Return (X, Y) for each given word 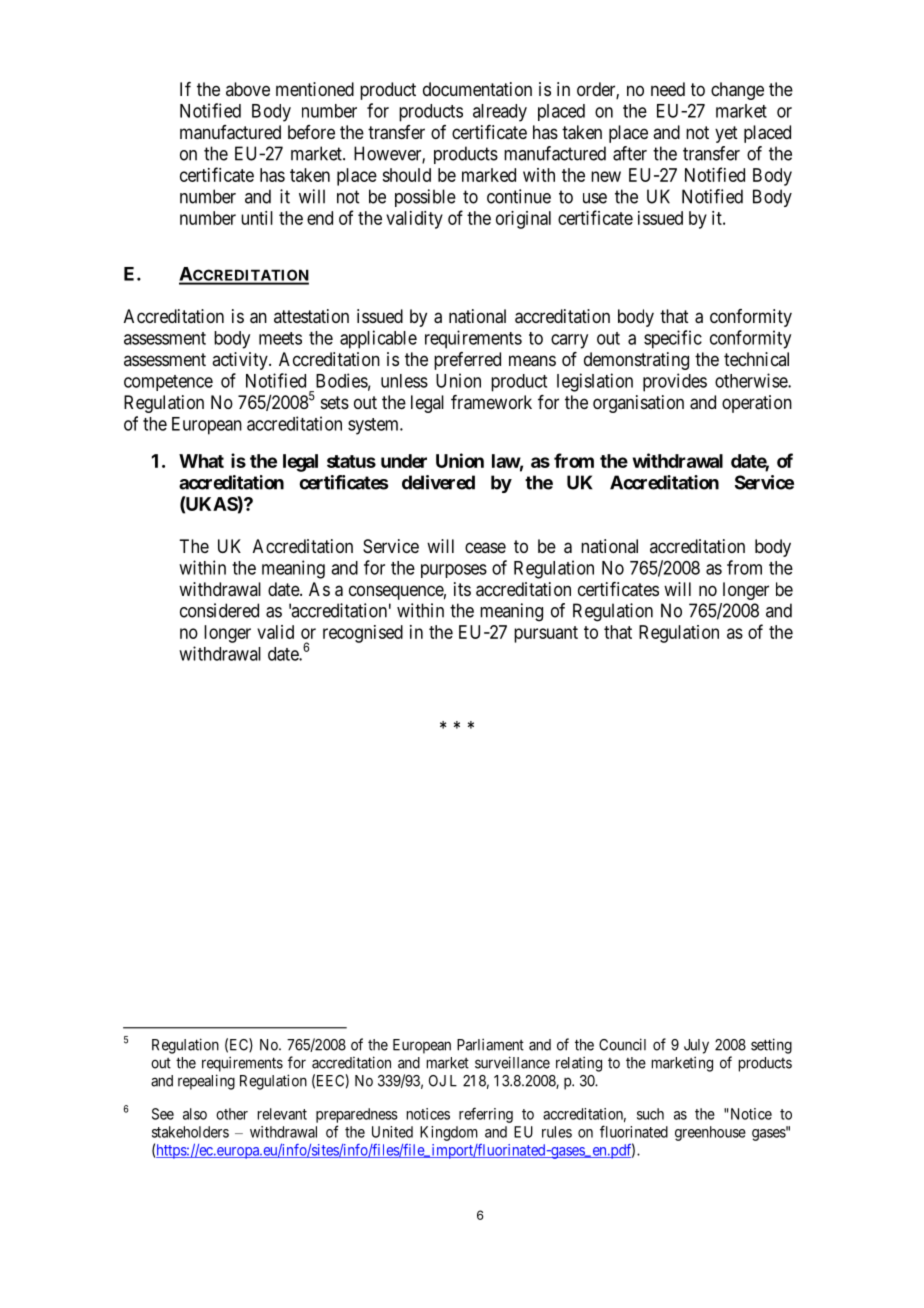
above (248, 89)
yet (726, 134)
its (462, 589)
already (500, 113)
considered (219, 610)
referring (486, 1115)
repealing (206, 1082)
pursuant (546, 634)
